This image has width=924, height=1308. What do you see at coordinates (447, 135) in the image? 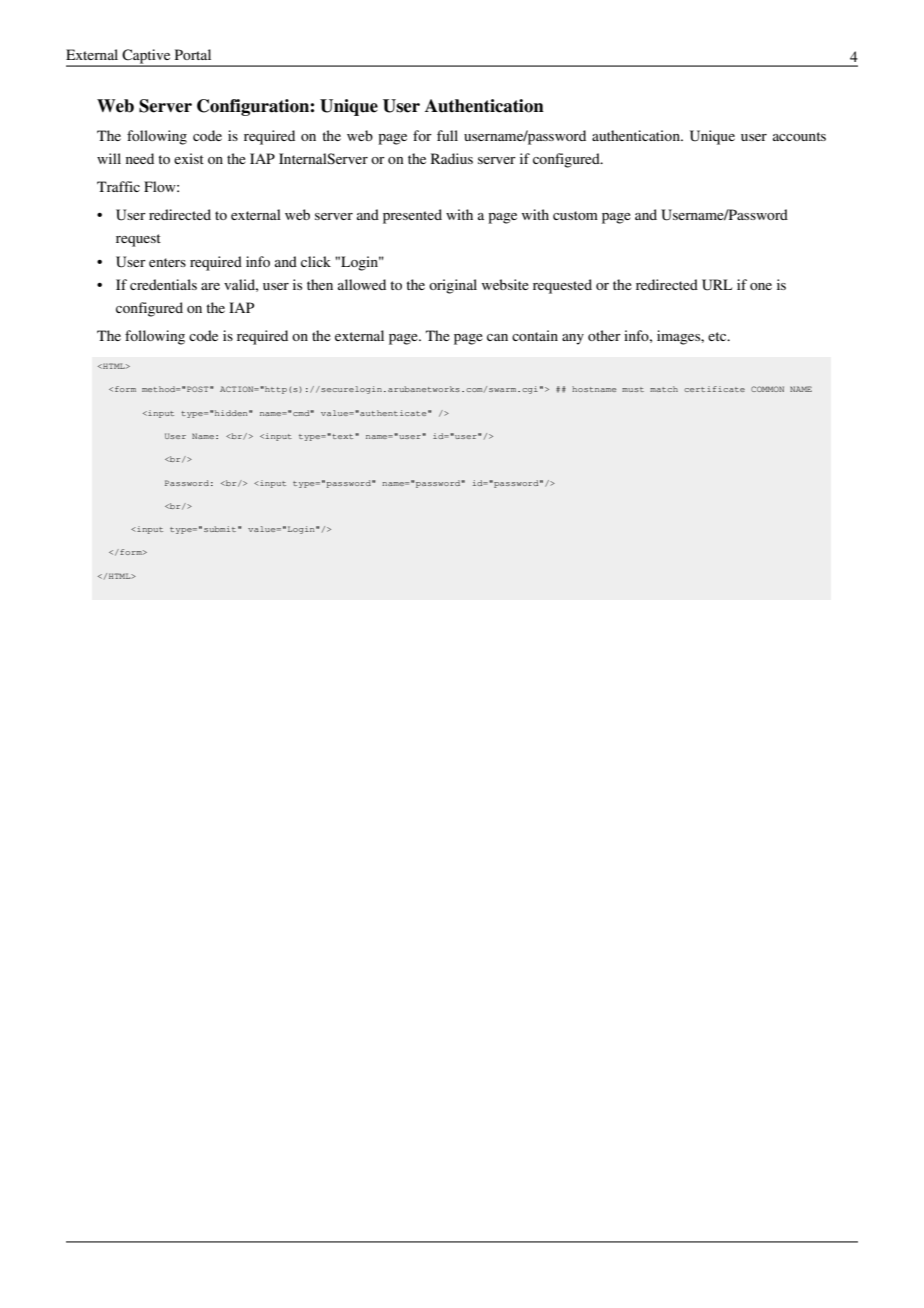
I see `full` at bounding box center [447, 135].
